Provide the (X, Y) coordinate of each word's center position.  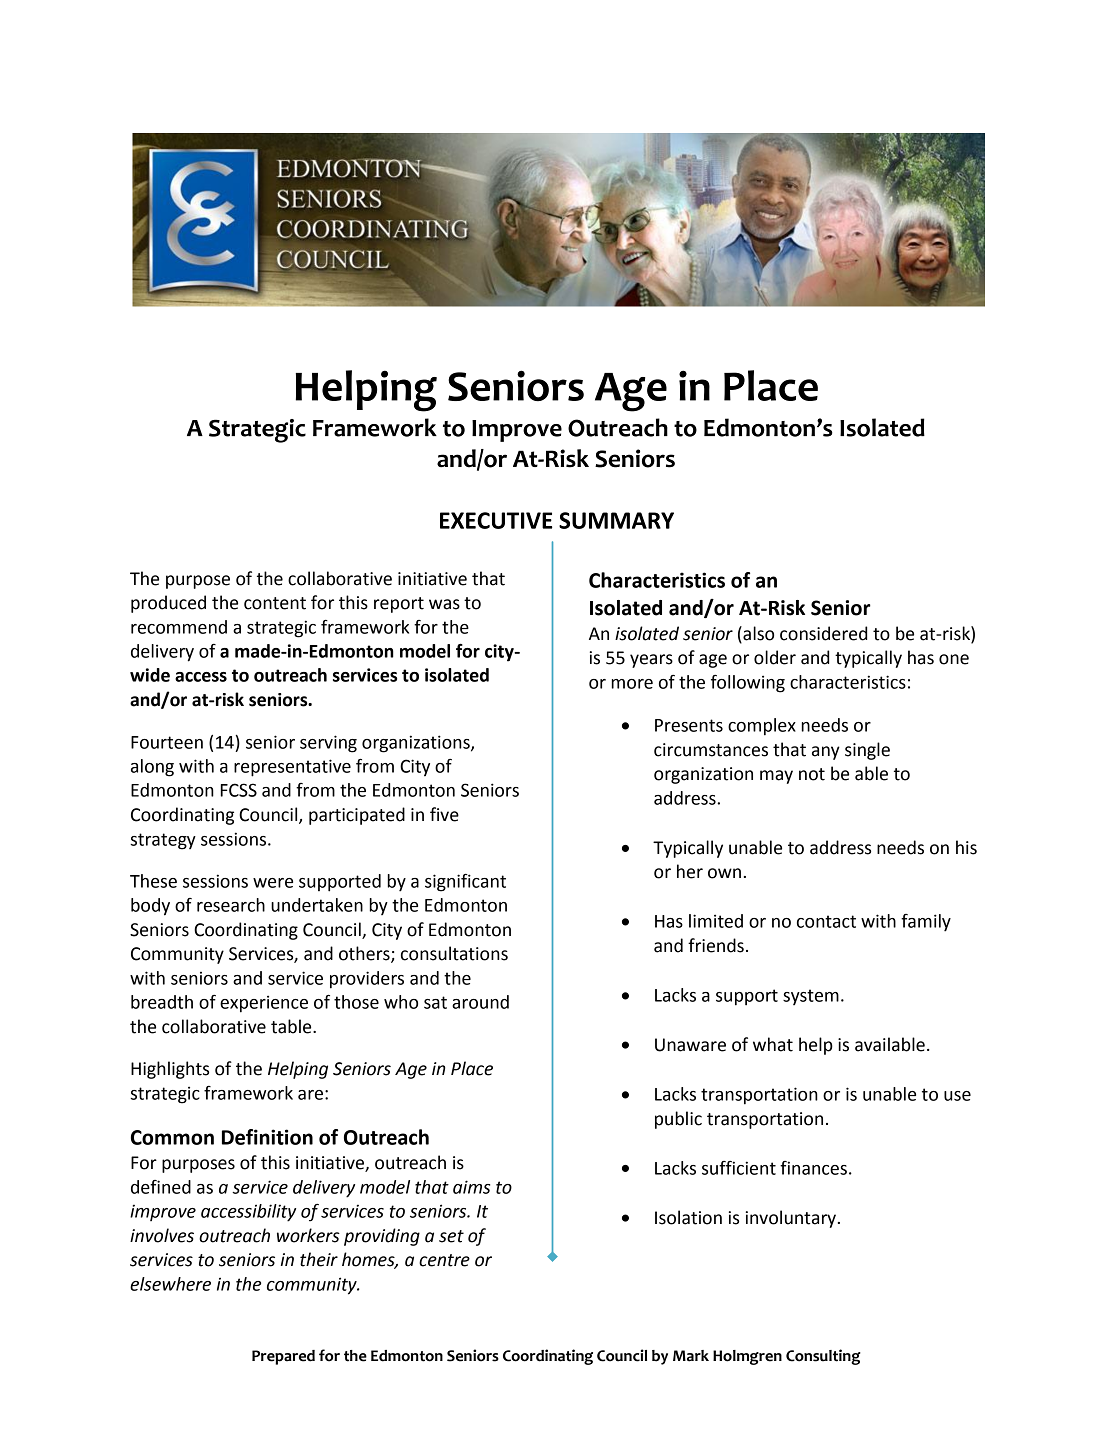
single (867, 751)
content (275, 603)
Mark (691, 1356)
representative (292, 768)
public (678, 1120)
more (632, 684)
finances (813, 1168)
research (231, 905)
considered (823, 633)
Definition (267, 1137)
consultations (454, 953)
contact (826, 921)
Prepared (283, 1357)
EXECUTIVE (496, 520)
